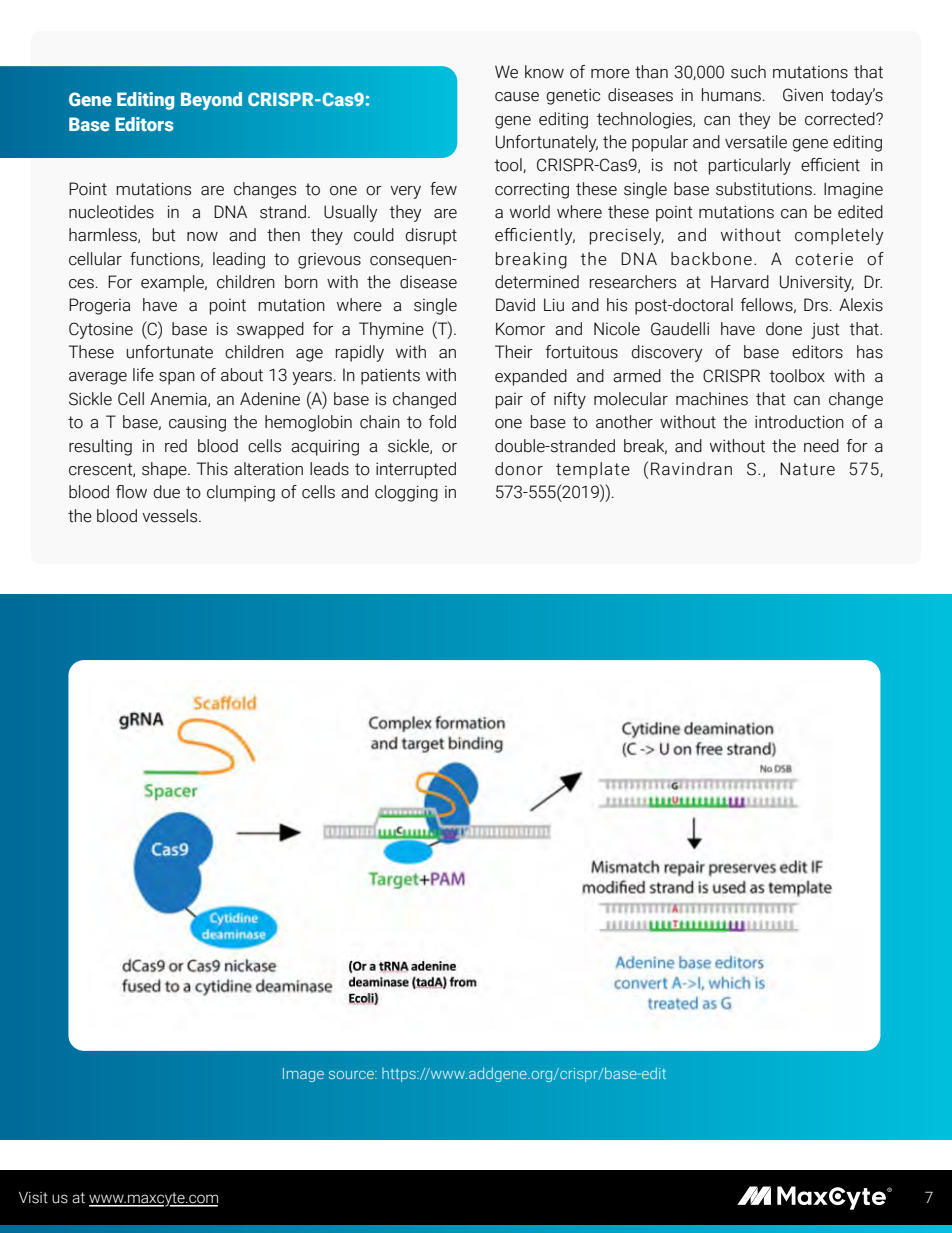  I want to click on interrupted, so click(416, 470).
